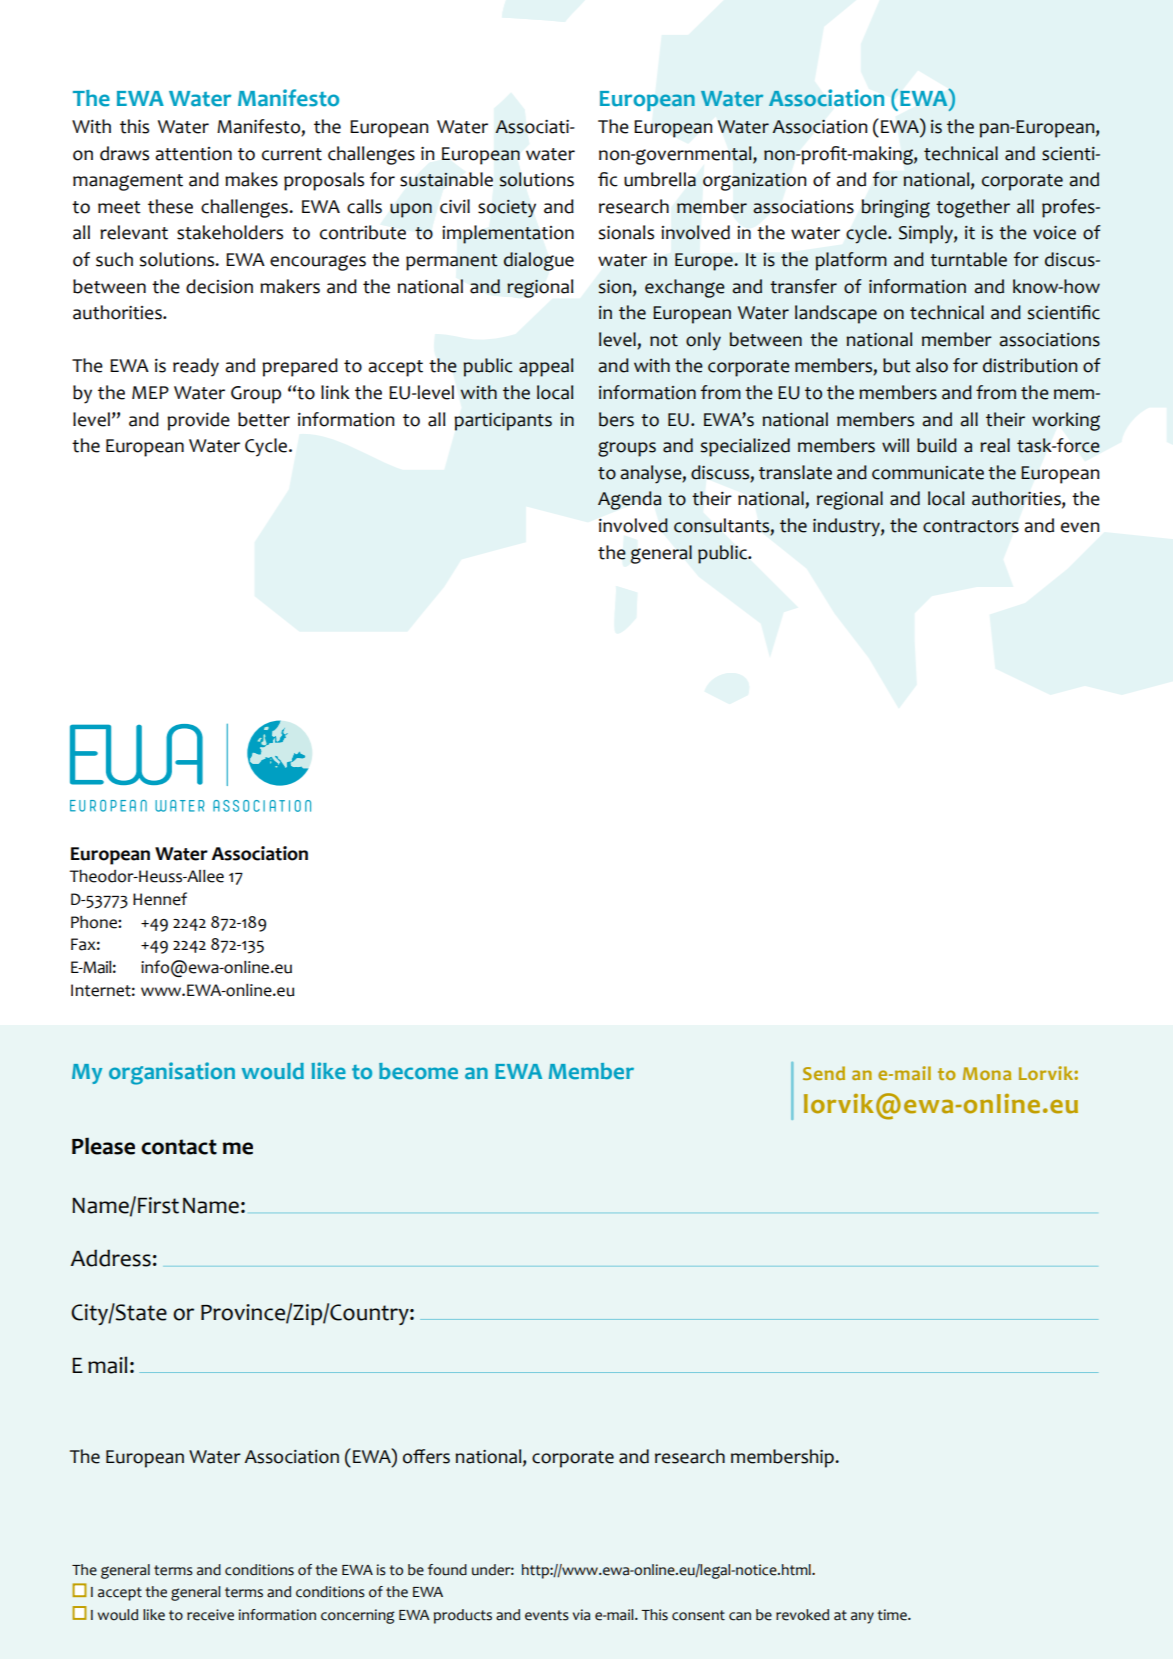  What do you see at coordinates (172, 1073) in the screenshot?
I see `organisation` at bounding box center [172, 1073].
